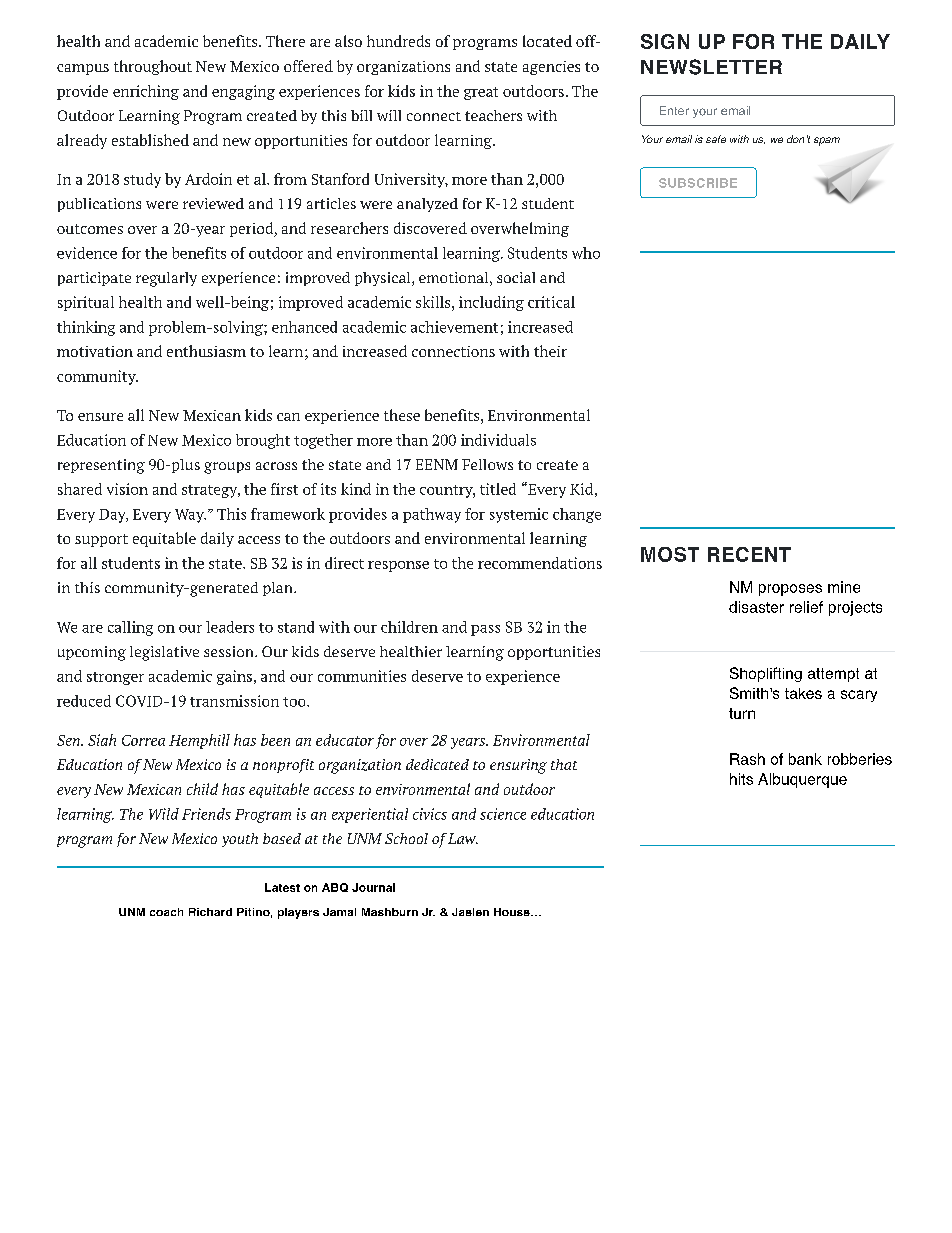 The image size is (952, 1233). I want to click on pass, so click(485, 630).
